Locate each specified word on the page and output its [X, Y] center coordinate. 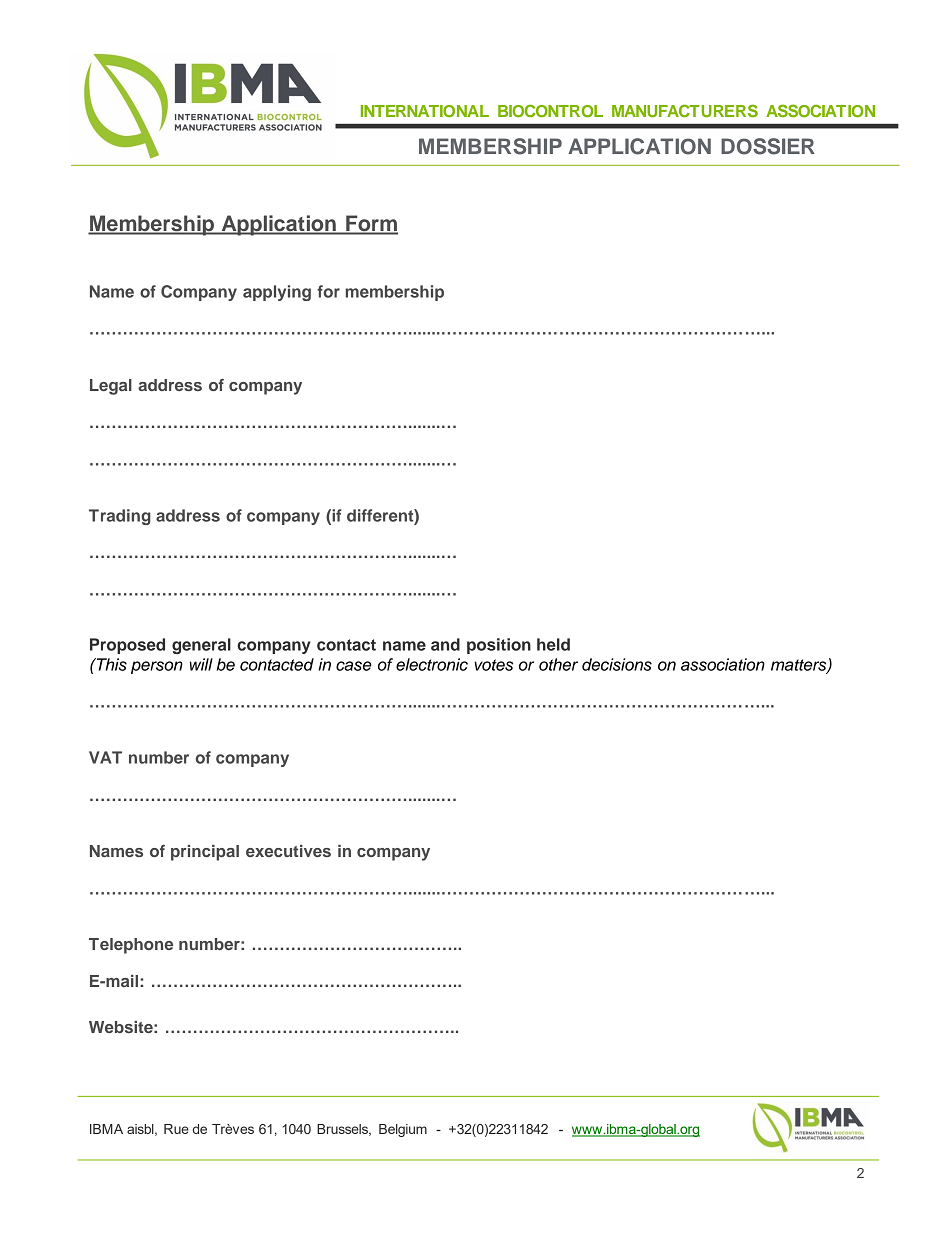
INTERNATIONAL [425, 111]
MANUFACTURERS [685, 110]
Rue [176, 1129]
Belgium [403, 1130]
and [445, 644]
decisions [617, 664]
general [201, 646]
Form [371, 224]
